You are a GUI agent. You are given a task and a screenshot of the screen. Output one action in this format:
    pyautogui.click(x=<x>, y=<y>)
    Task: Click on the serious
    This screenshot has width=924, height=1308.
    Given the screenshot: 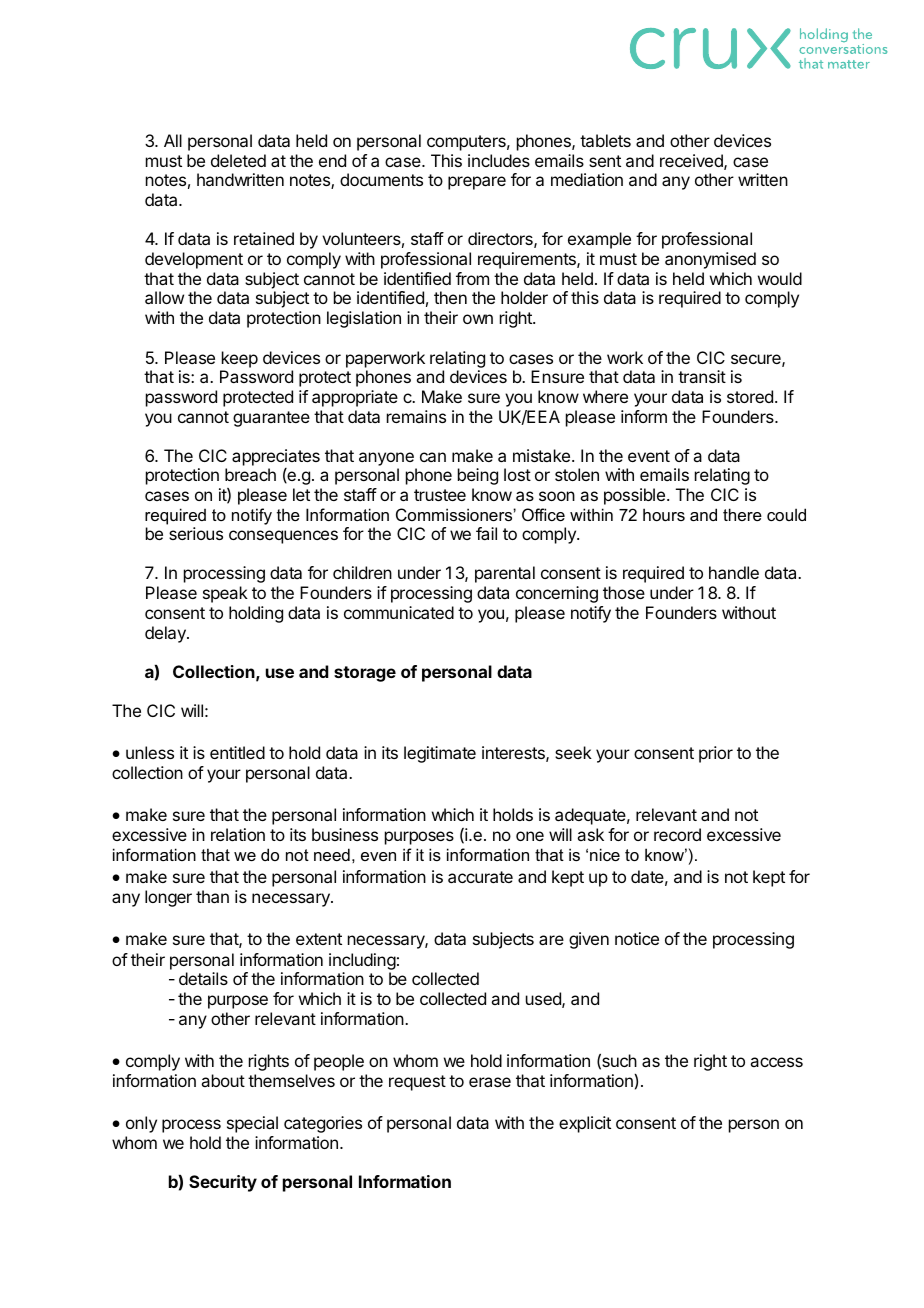 What is the action you would take?
    pyautogui.click(x=196, y=533)
